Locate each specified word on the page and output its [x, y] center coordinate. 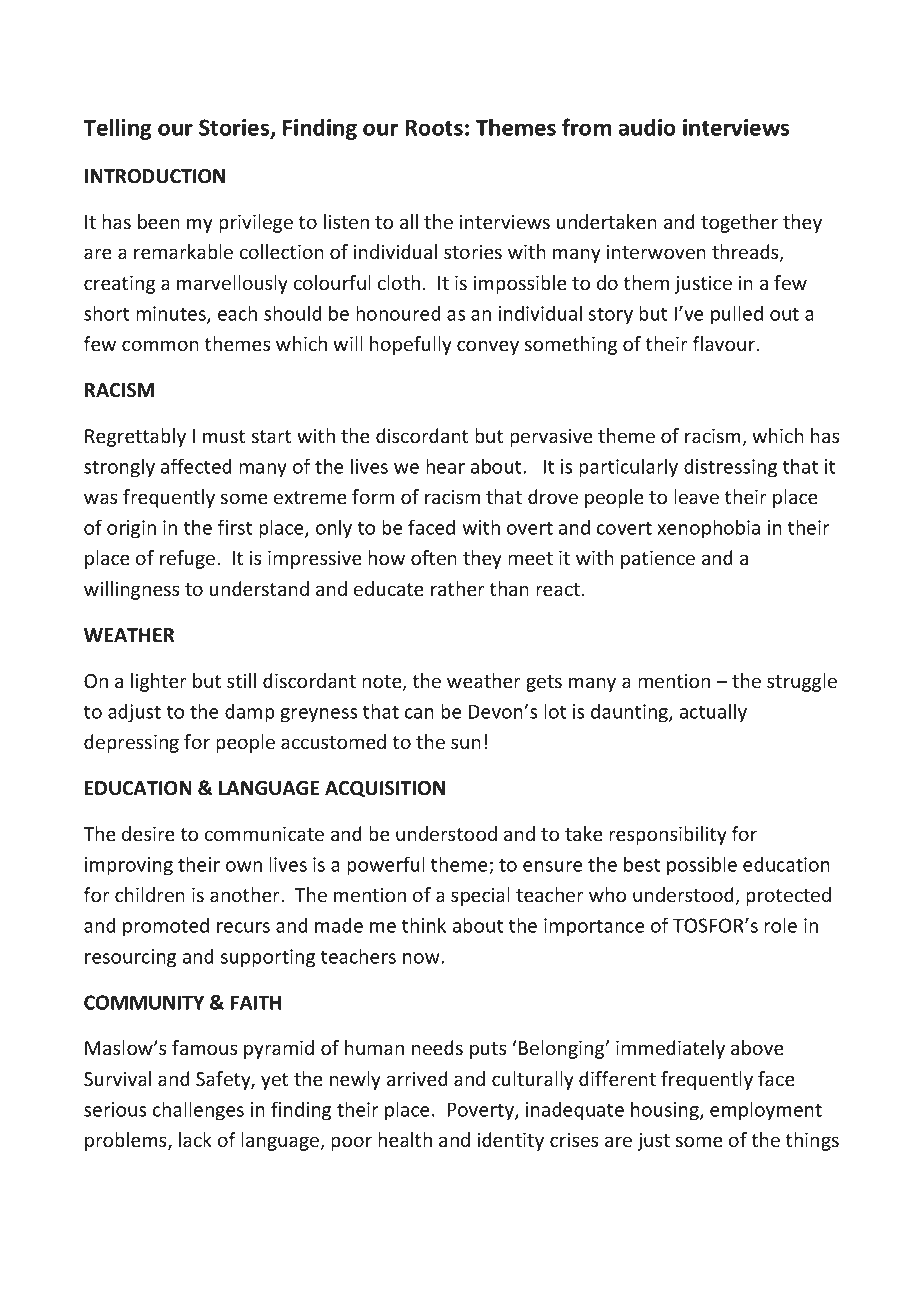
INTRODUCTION [155, 176]
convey [488, 347]
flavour [725, 343]
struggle [802, 682]
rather [458, 588]
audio [647, 127]
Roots [434, 128]
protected [788, 896]
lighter [159, 682]
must [224, 436]
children [150, 894]
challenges [198, 1111]
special [480, 896]
